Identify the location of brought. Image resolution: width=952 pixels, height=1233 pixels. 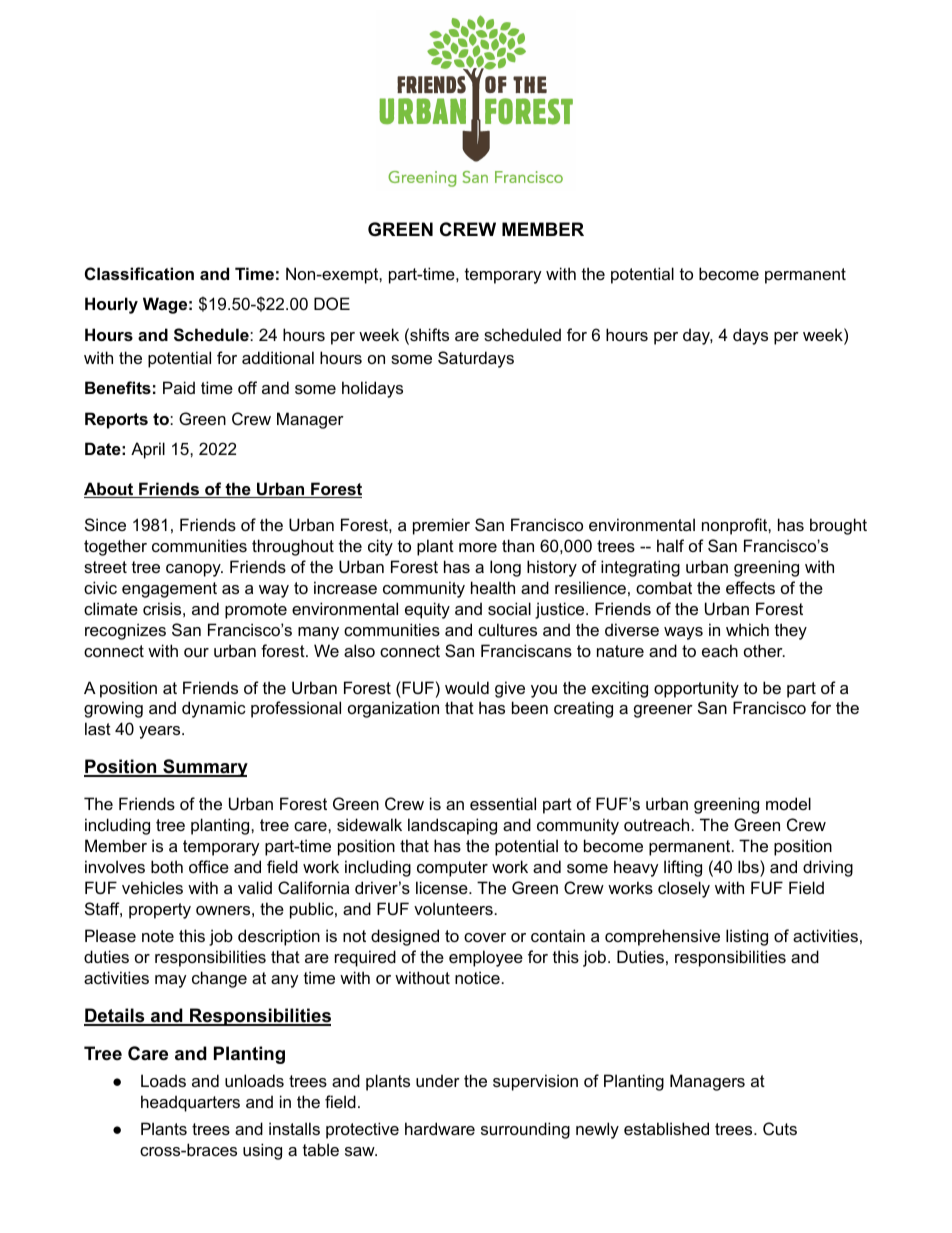
(838, 526).
